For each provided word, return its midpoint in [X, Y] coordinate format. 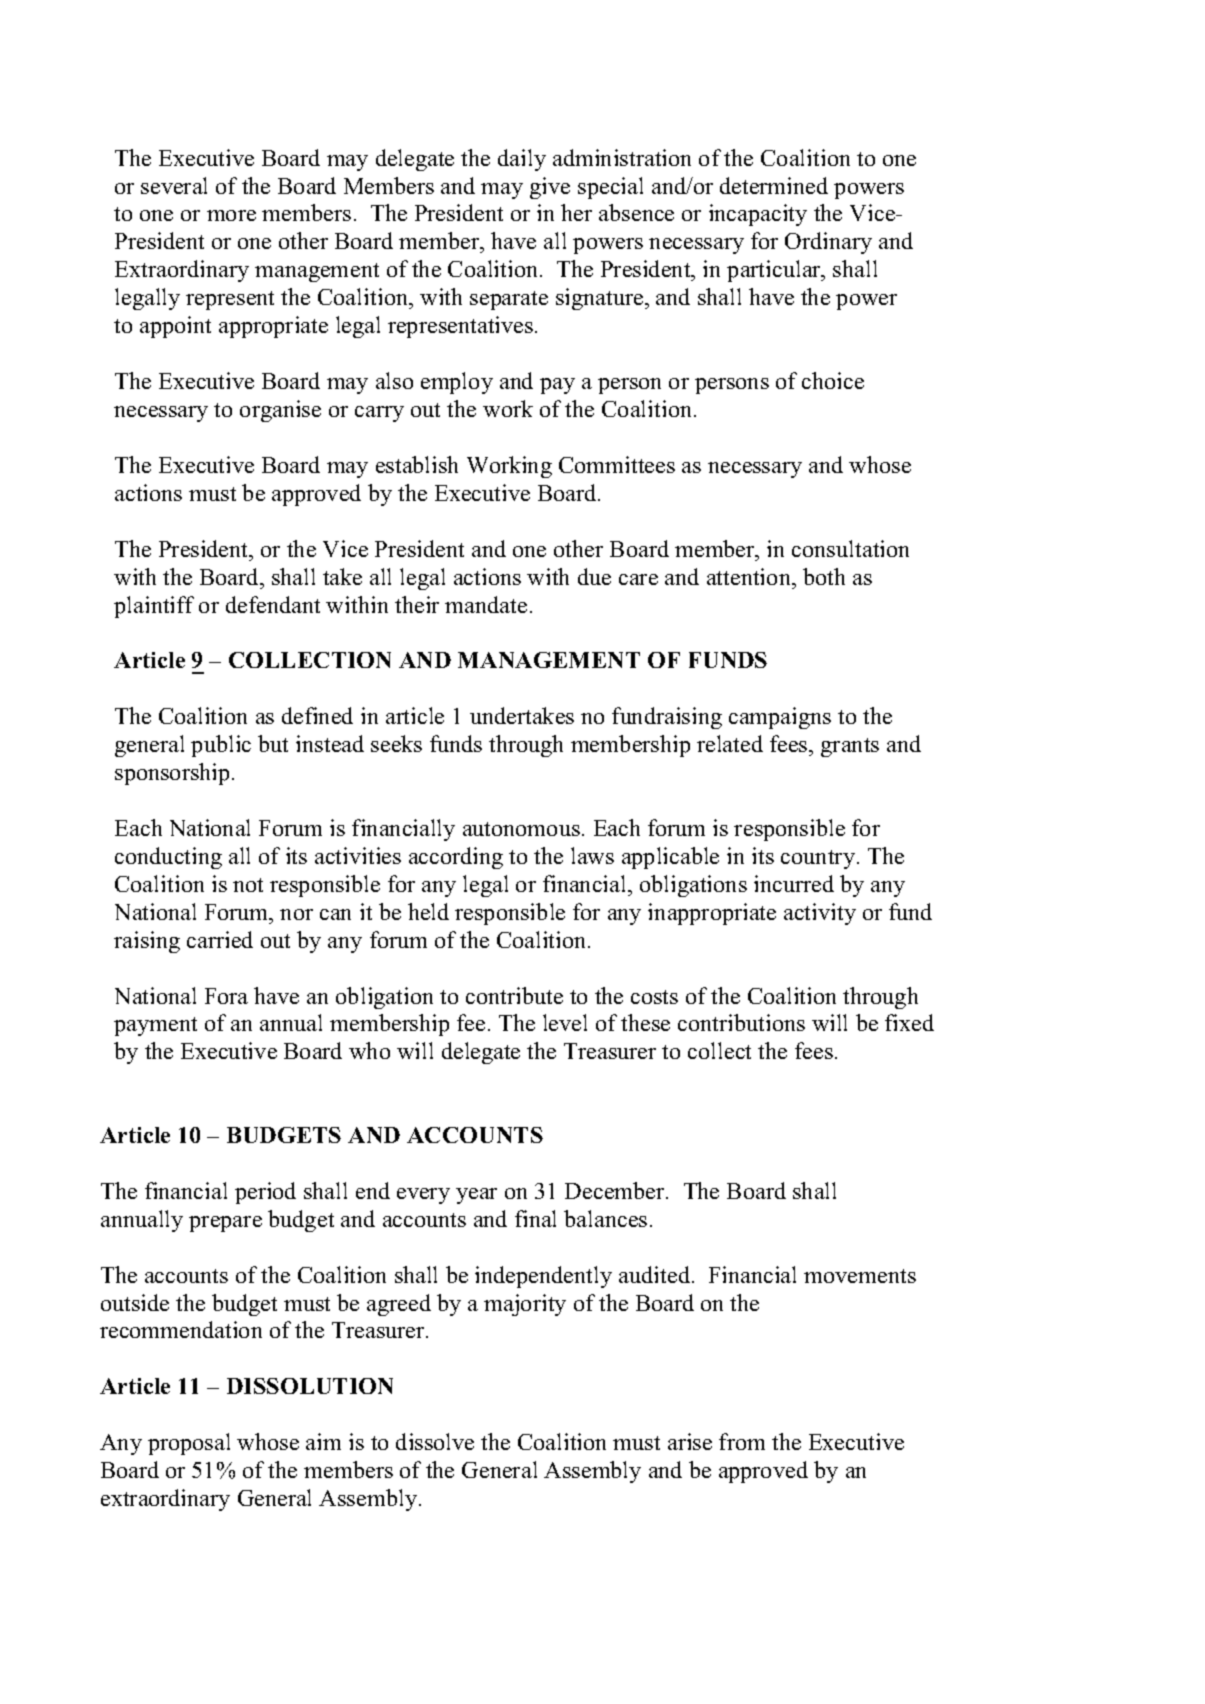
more [231, 215]
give [550, 188]
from [742, 1441]
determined [774, 185]
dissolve [435, 1441]
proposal [189, 1444]
